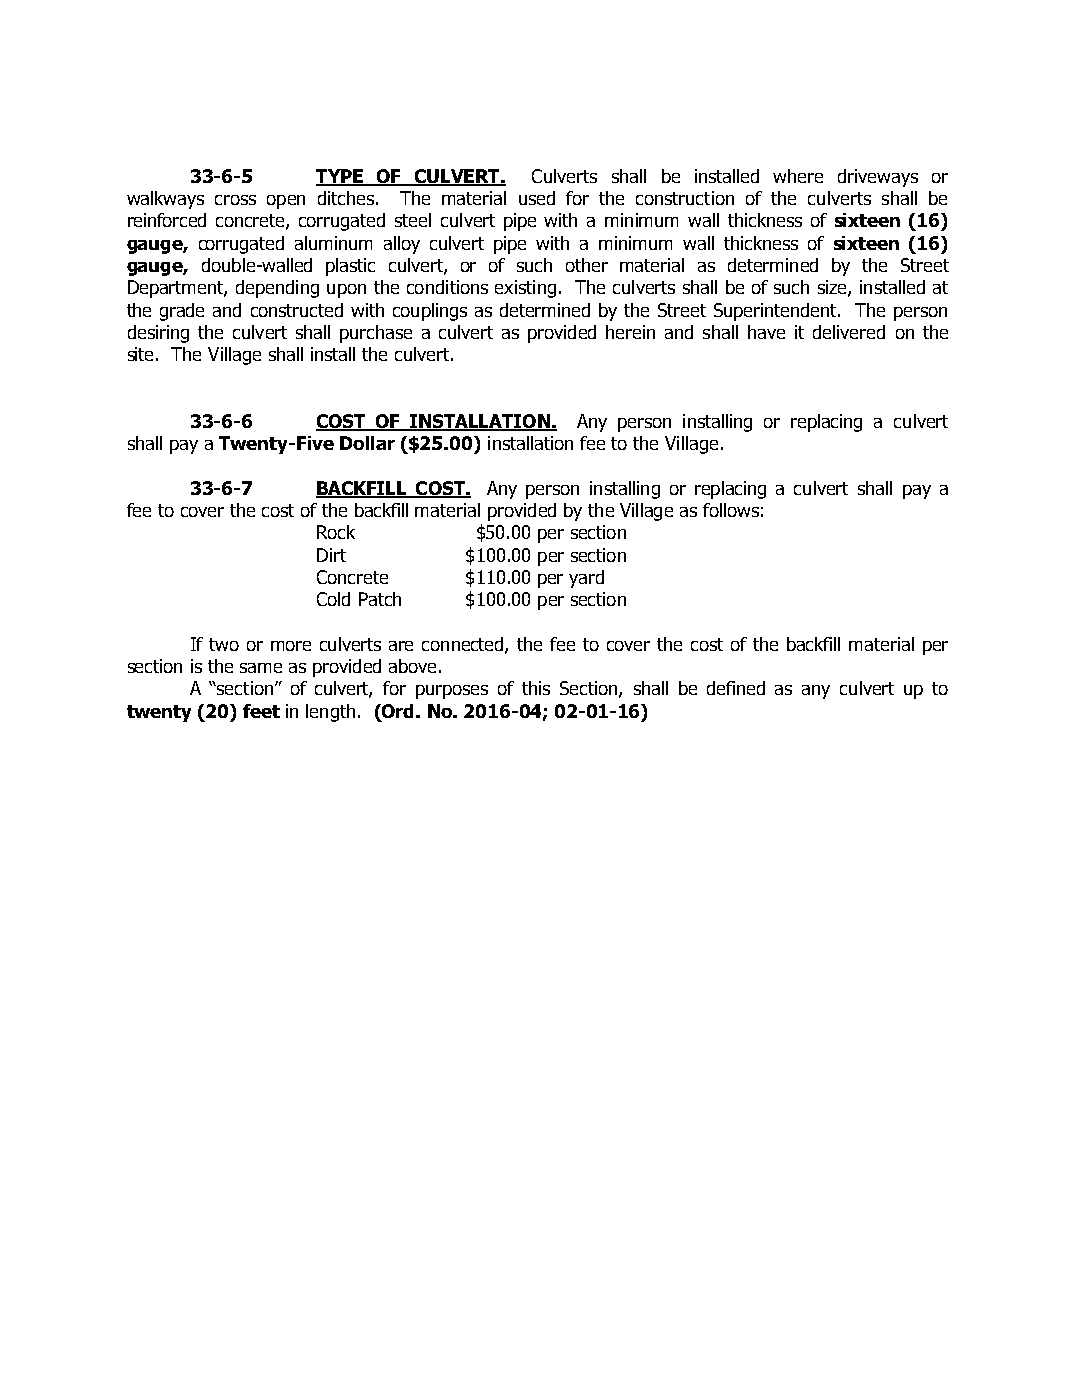 The image size is (1075, 1392). Describe the element at coordinates (731, 510) in the screenshot. I see `follows` at that location.
